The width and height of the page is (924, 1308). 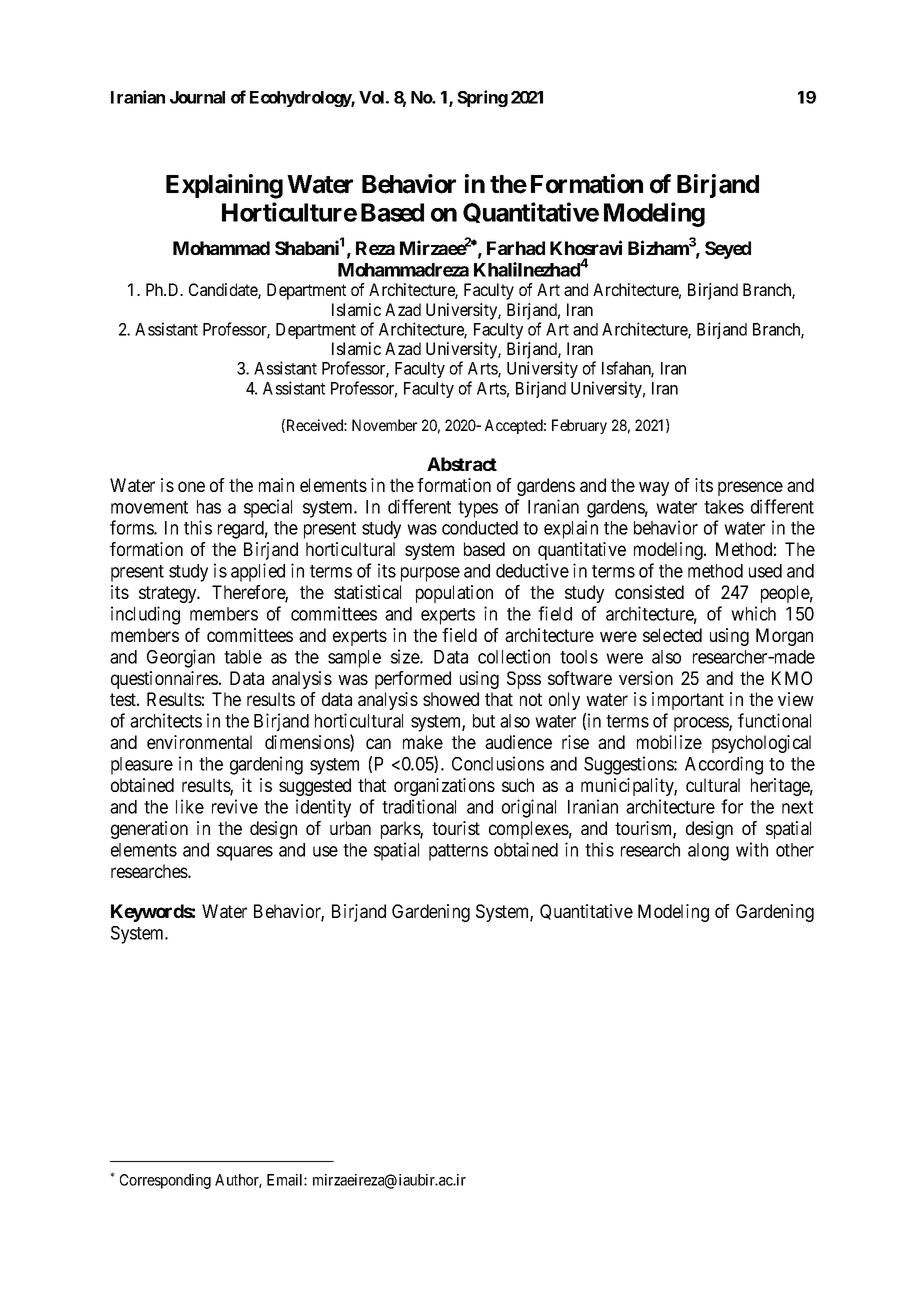 I want to click on conducted, so click(x=480, y=528).
